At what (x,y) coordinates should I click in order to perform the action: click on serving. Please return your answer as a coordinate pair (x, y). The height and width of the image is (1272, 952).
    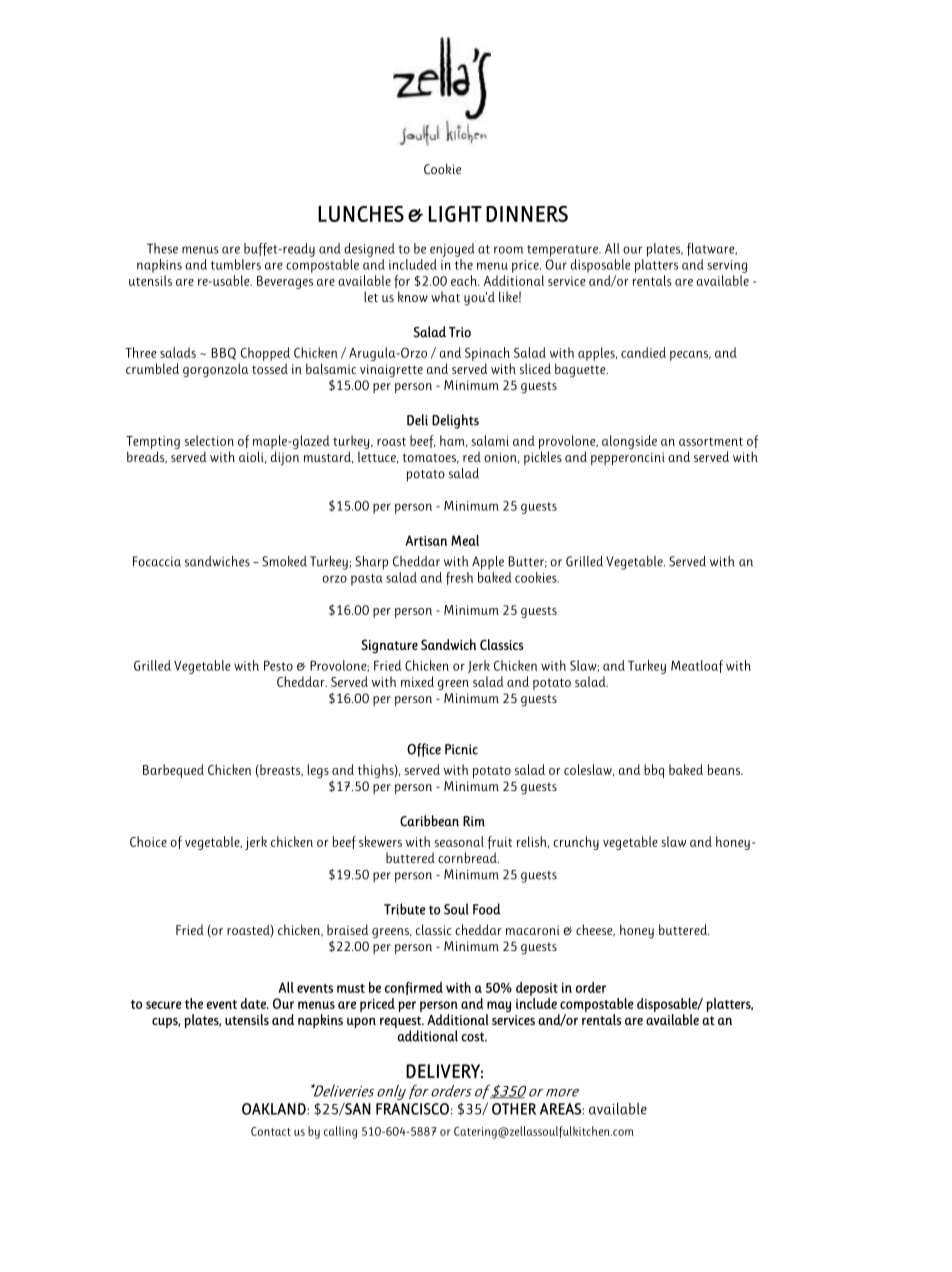
    Looking at the image, I should click on (727, 266).
